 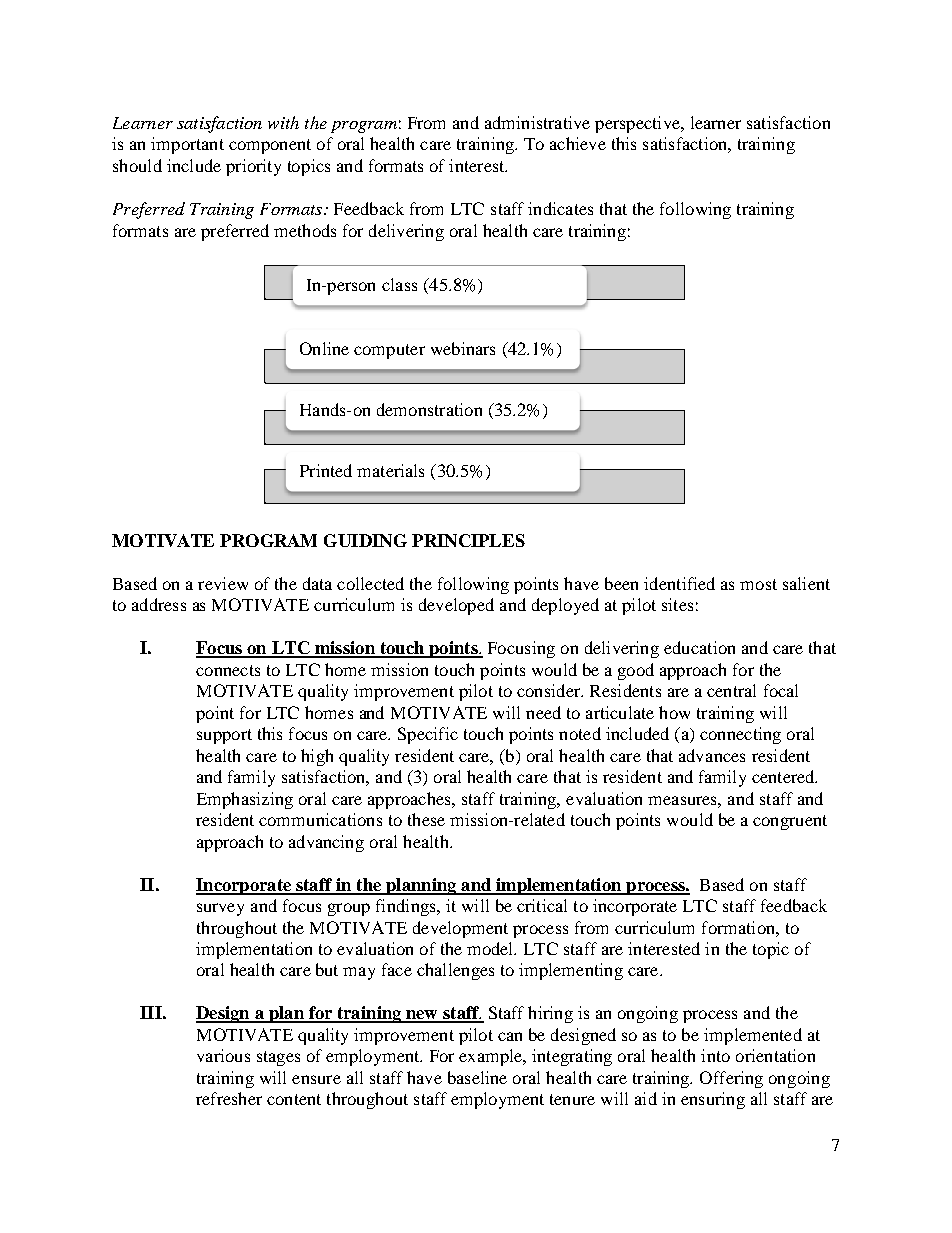 I want to click on baseline, so click(x=477, y=1077).
